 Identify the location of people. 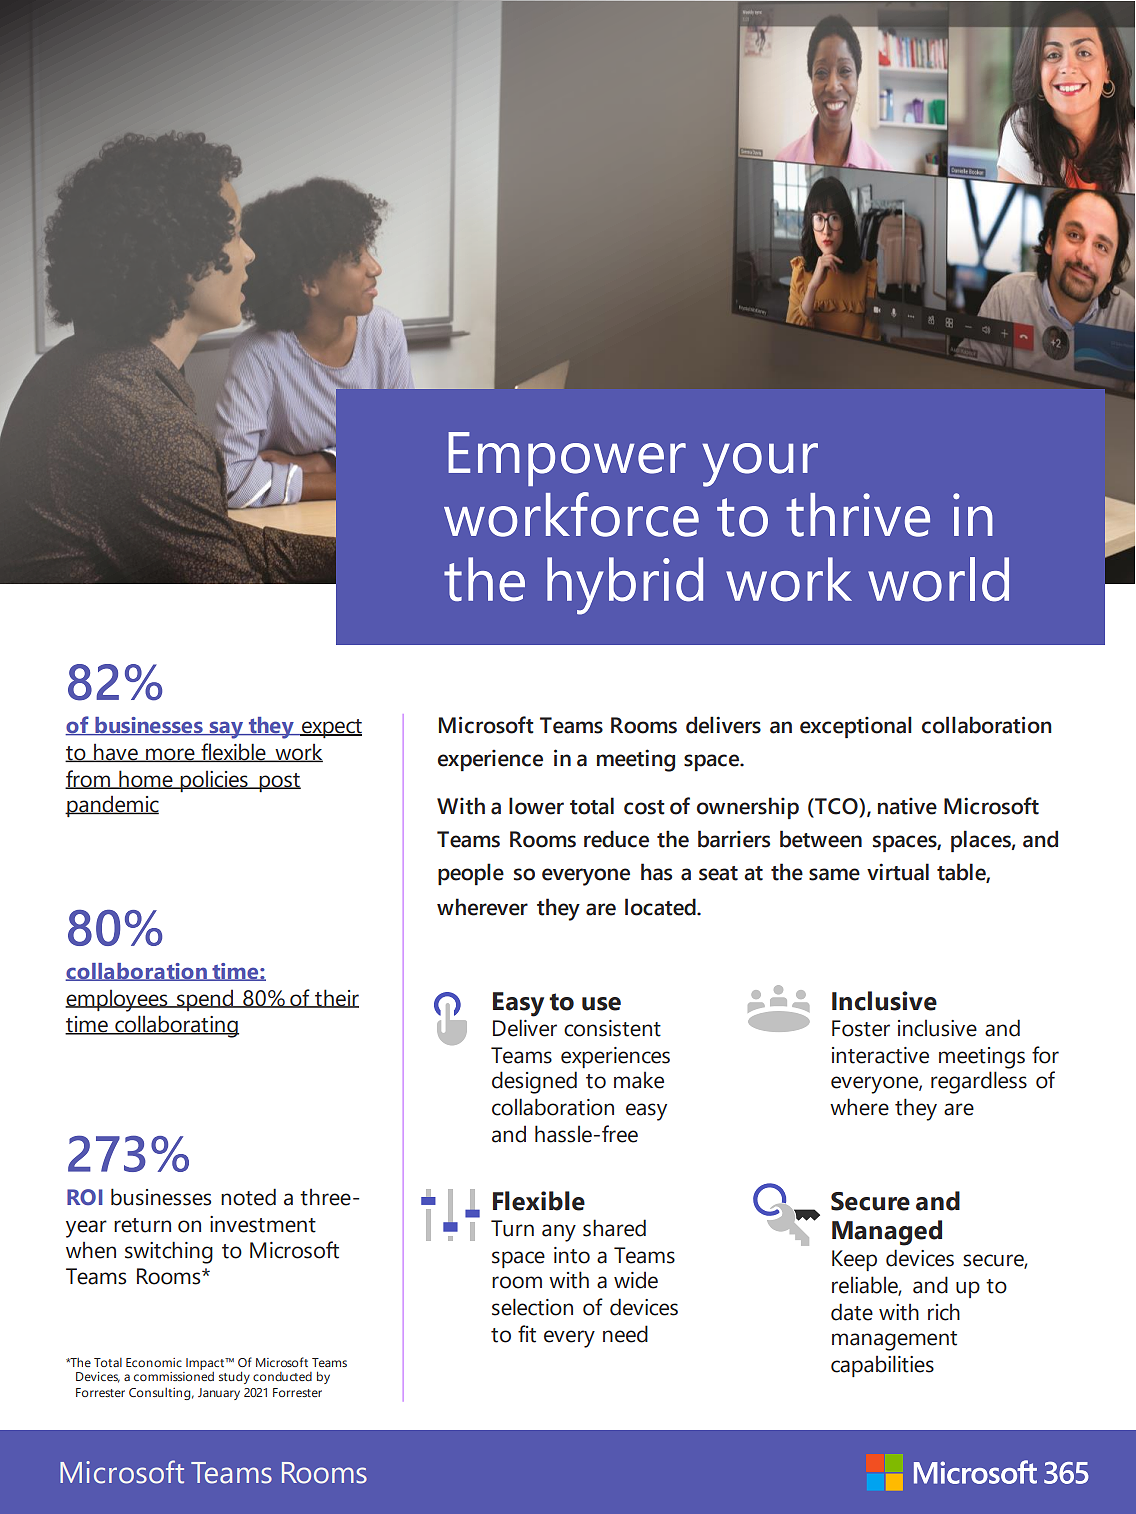
(471, 874).
